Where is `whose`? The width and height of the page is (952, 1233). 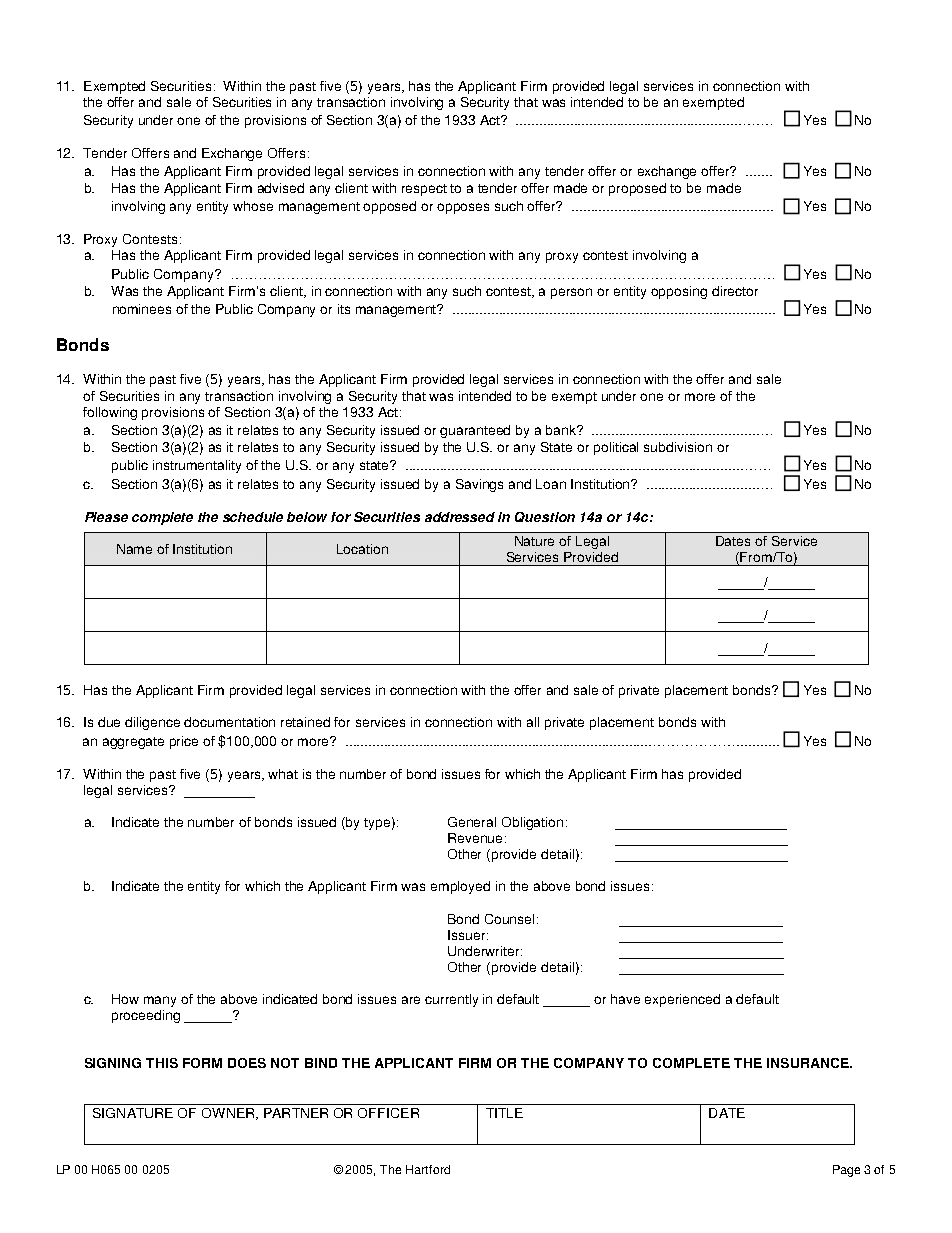
whose is located at coordinates (253, 206).
